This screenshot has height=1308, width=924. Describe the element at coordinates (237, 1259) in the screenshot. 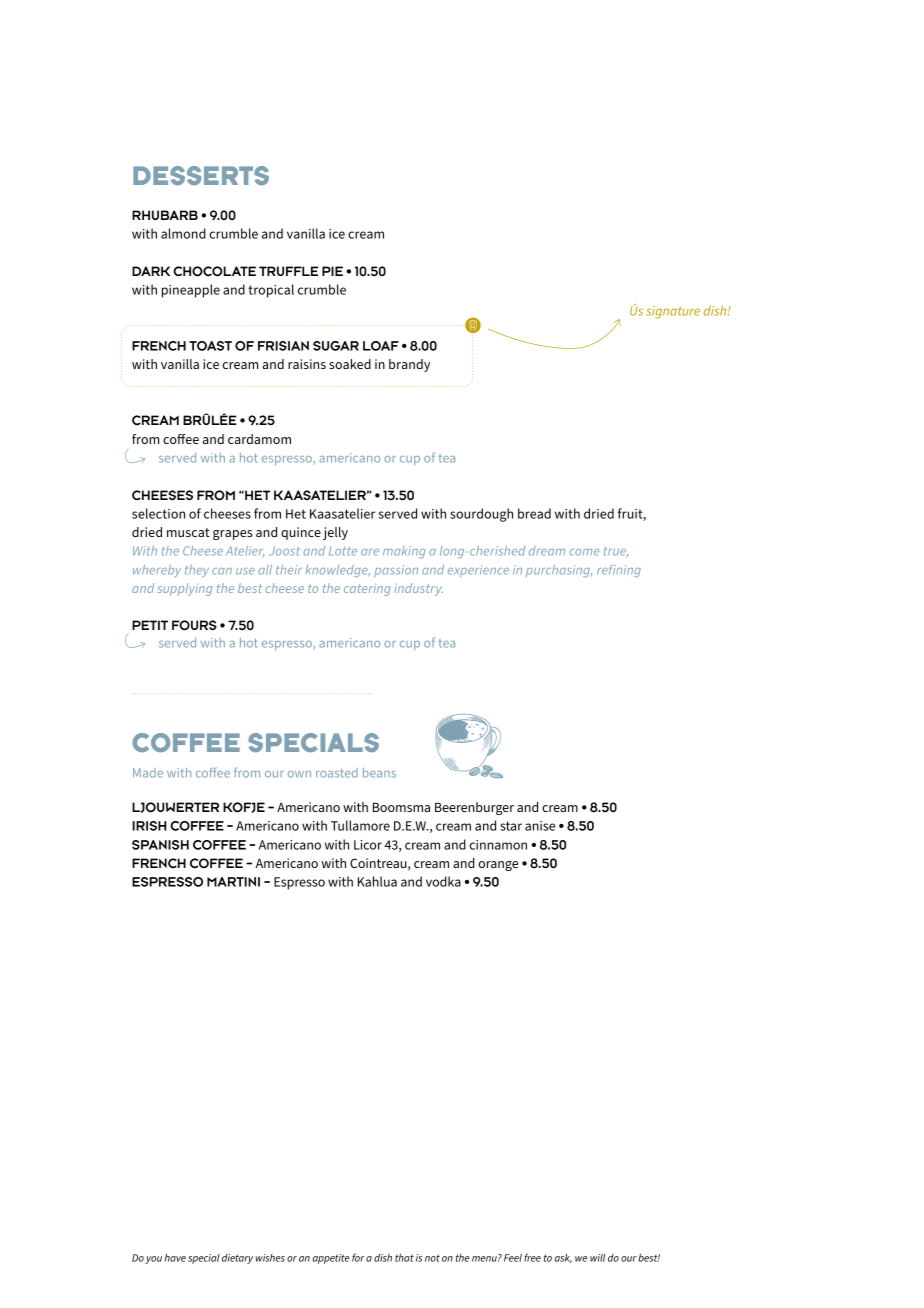

I see `dietary` at that location.
